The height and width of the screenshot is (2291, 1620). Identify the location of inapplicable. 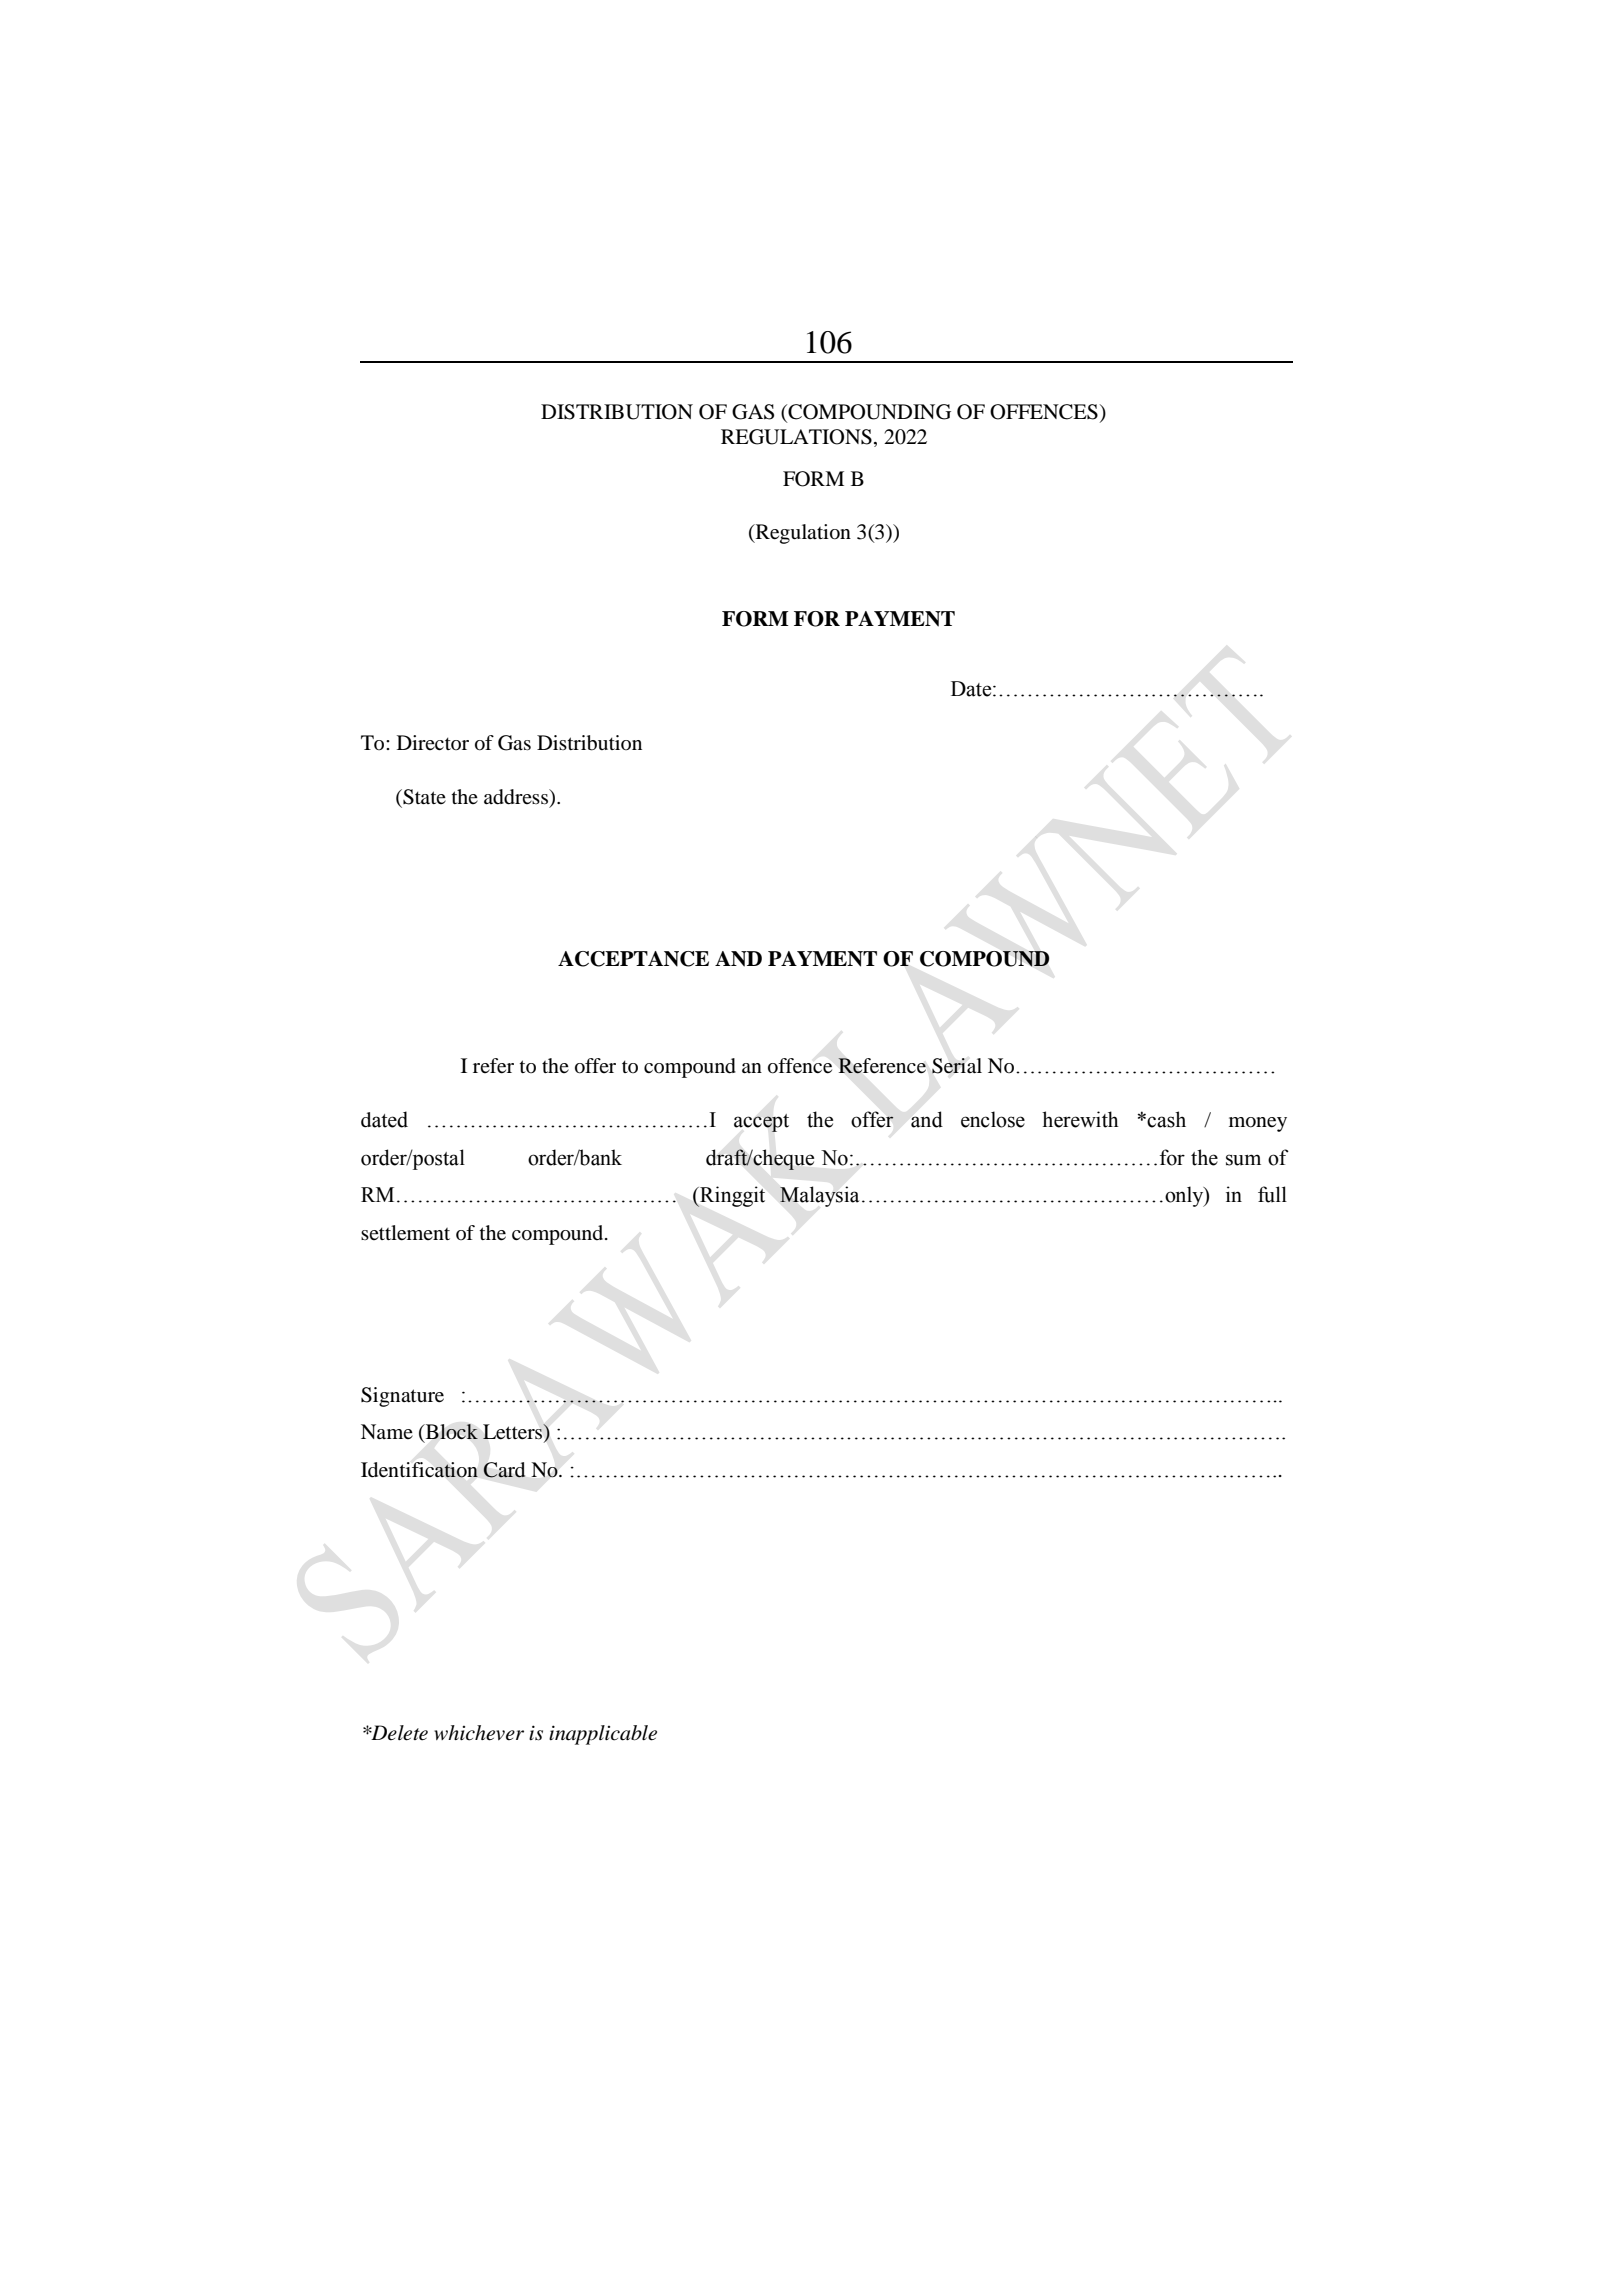
(603, 1735).
